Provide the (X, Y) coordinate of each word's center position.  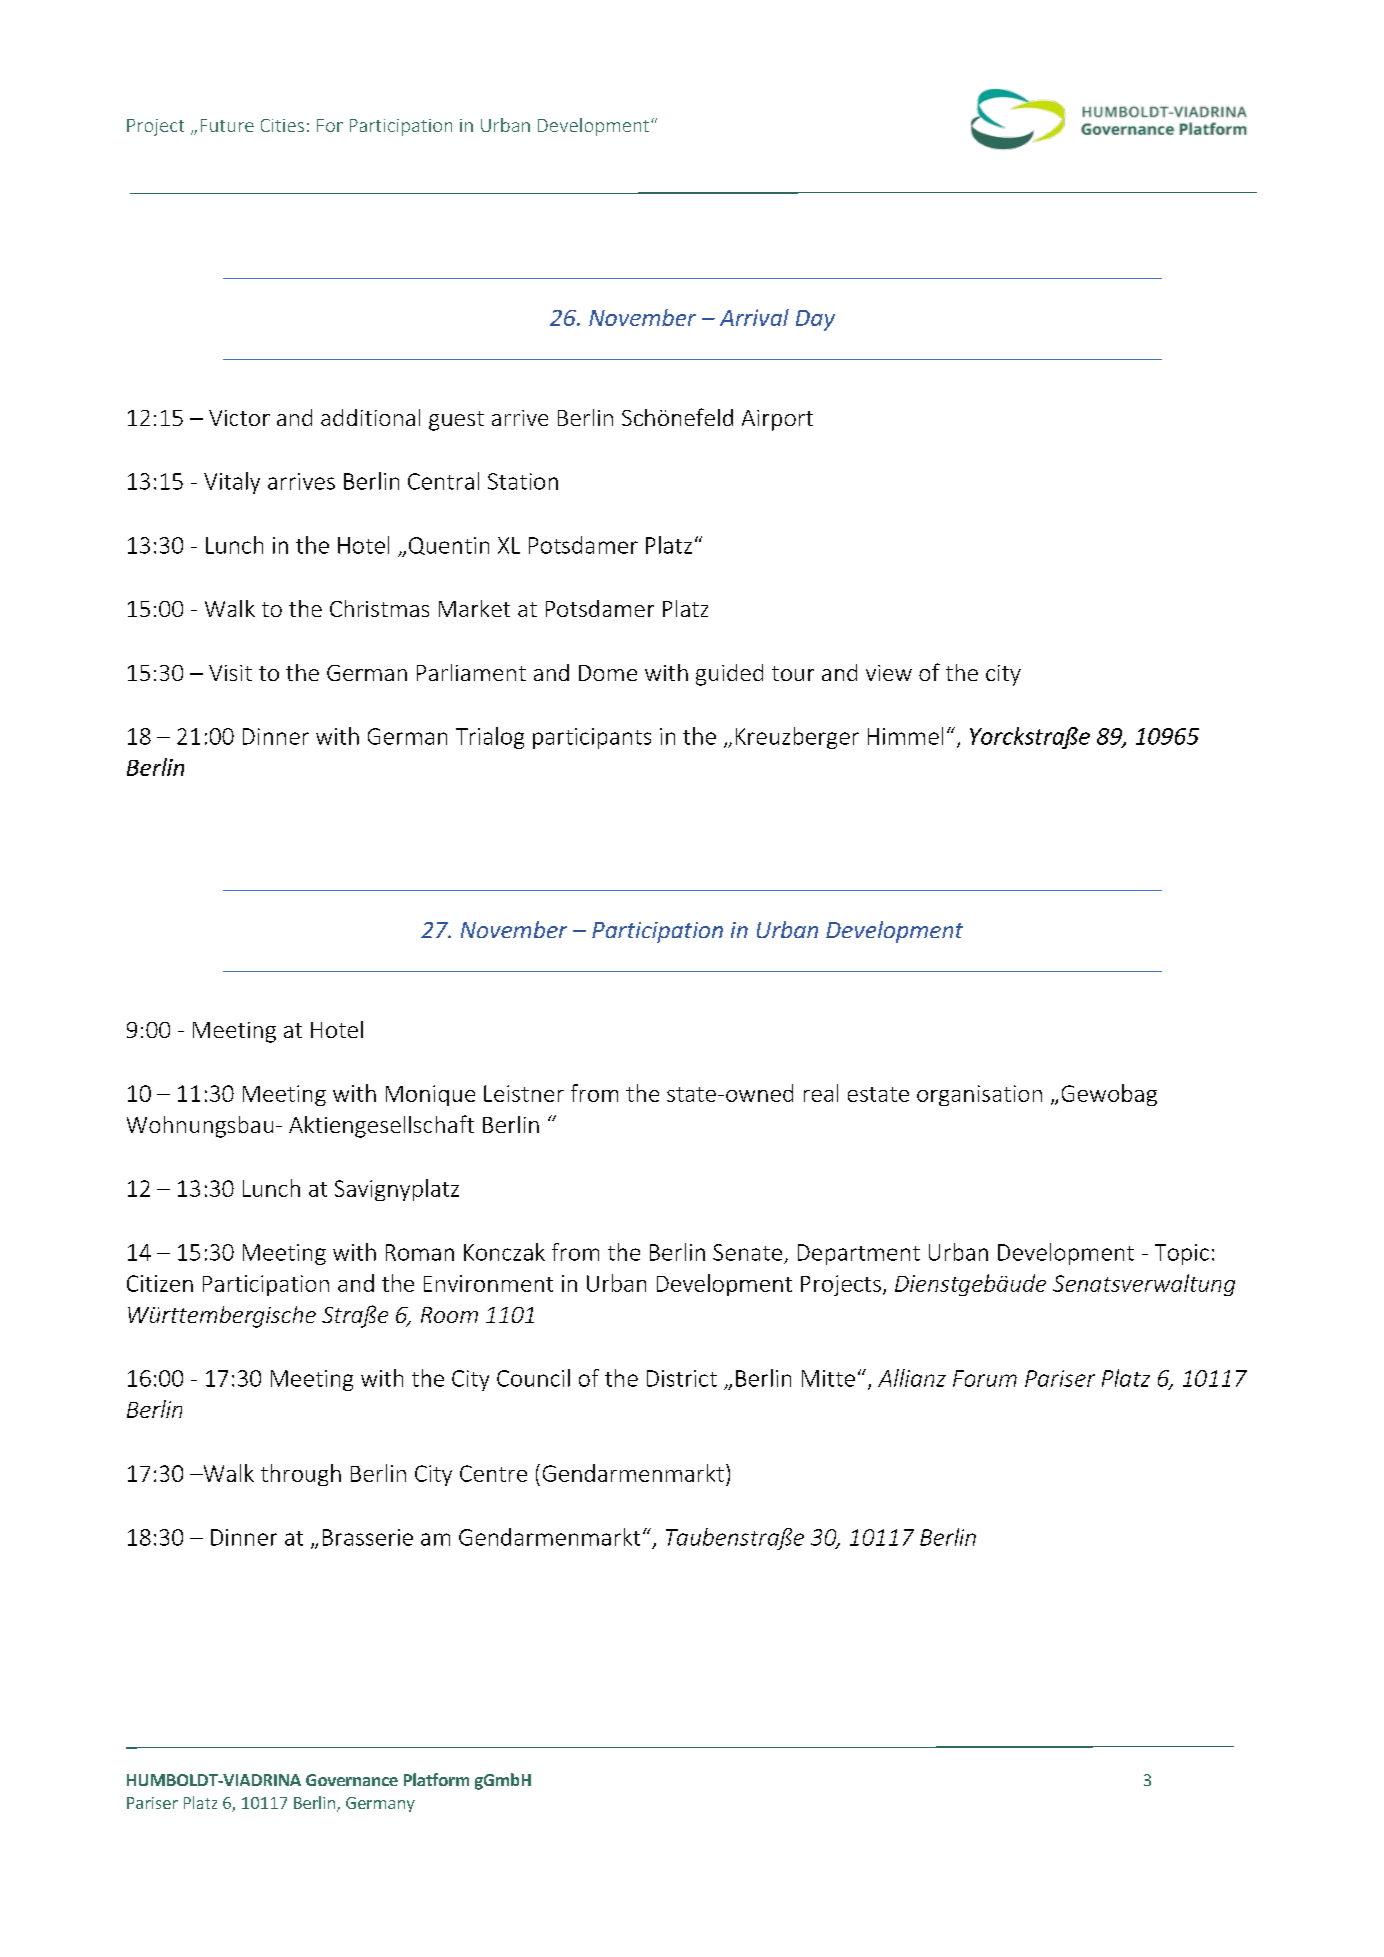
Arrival (754, 317)
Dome (608, 673)
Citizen (160, 1283)
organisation (979, 1095)
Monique (430, 1095)
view (889, 673)
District (682, 1378)
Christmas (379, 608)
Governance (352, 1780)
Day (815, 320)
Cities (282, 125)
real (821, 1093)
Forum (985, 1378)
